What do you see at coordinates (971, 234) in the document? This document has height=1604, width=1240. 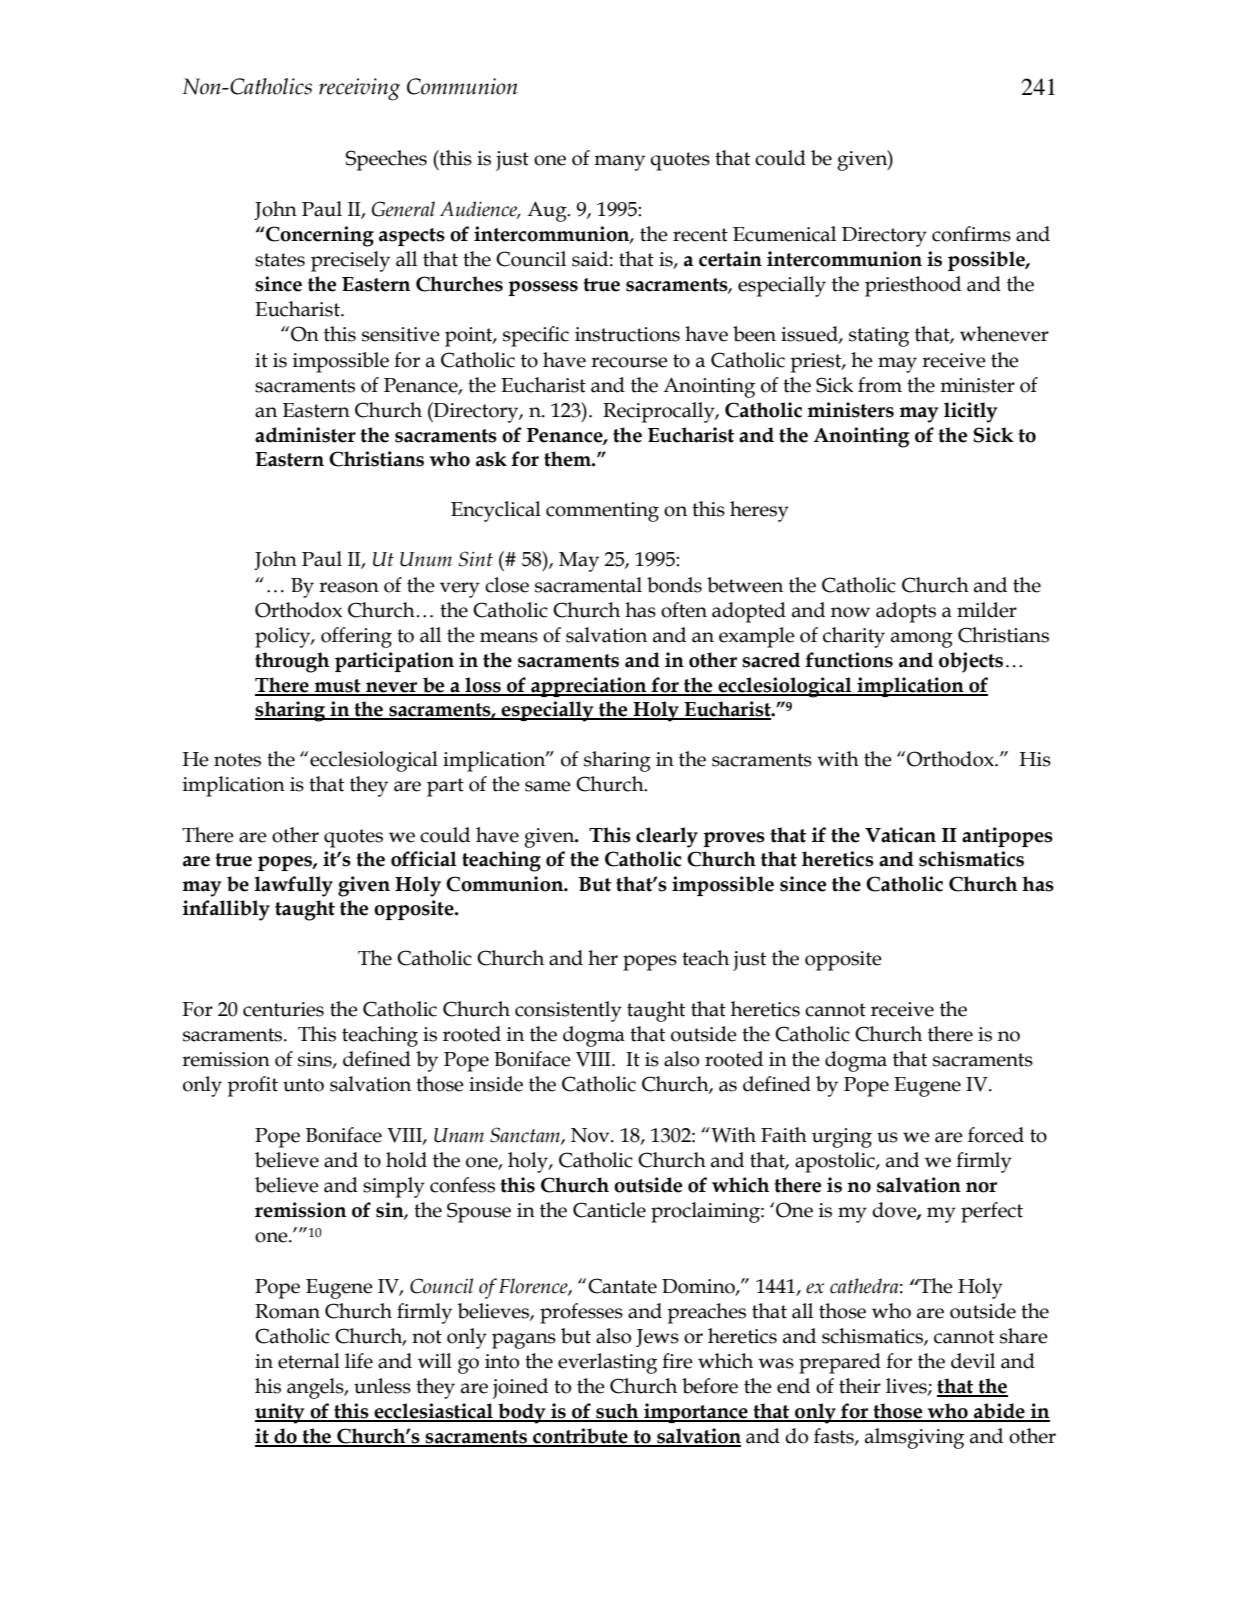 I see `confirms` at bounding box center [971, 234].
